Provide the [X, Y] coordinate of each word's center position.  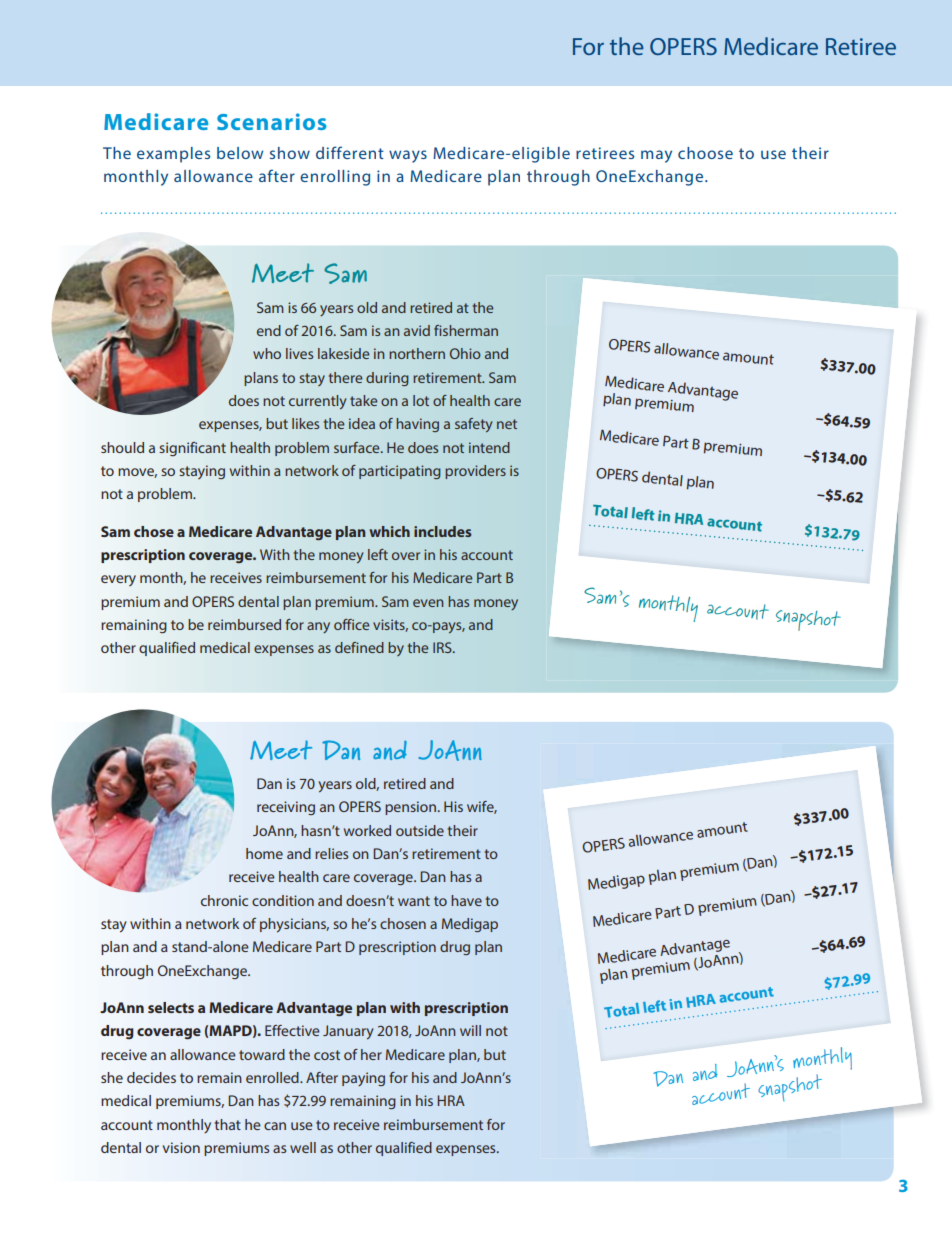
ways [408, 156]
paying [363, 1079]
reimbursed [244, 624]
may [656, 156]
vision [181, 1147]
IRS [443, 647]
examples [173, 155]
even [428, 603]
